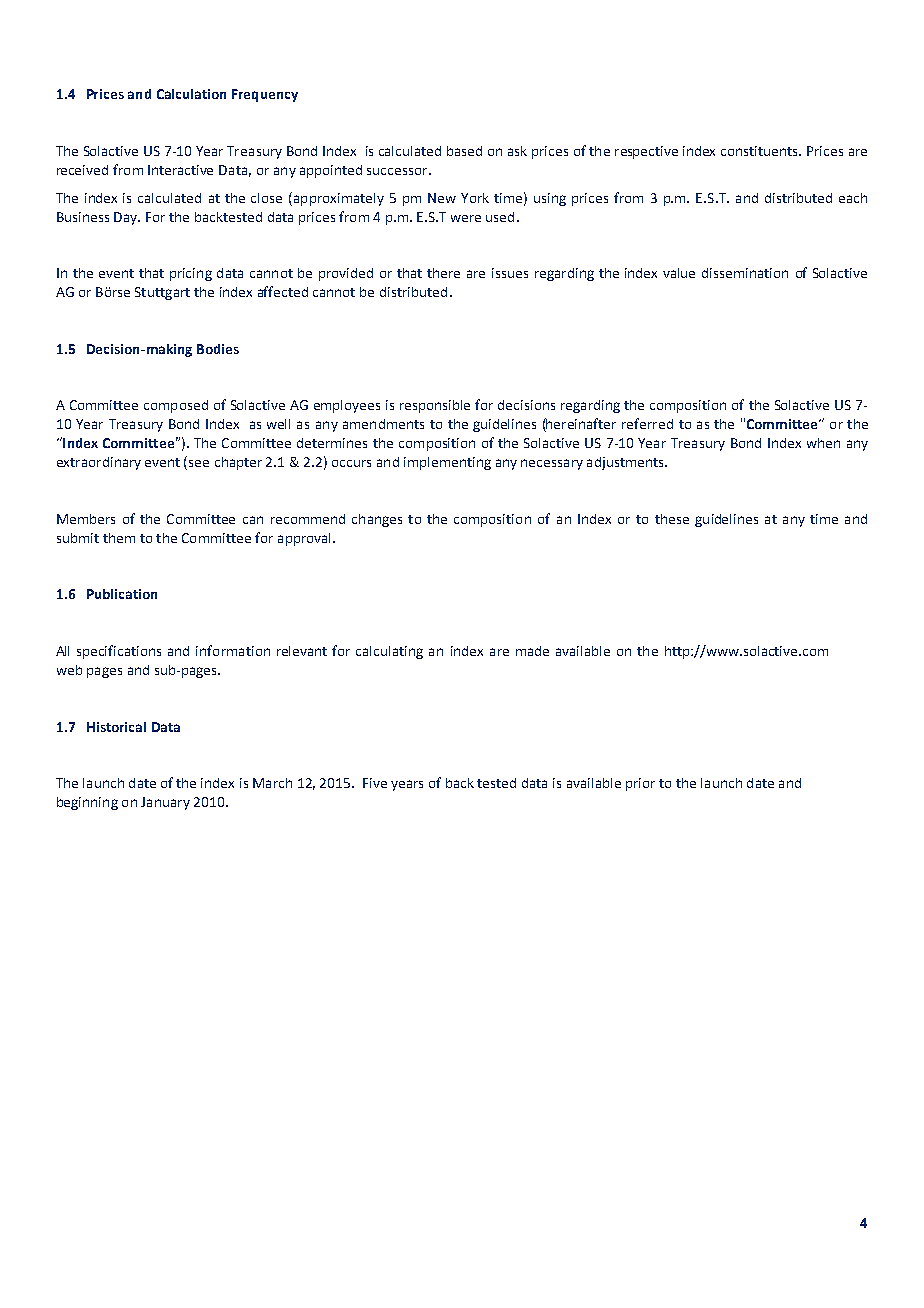  What do you see at coordinates (199, 463) in the image?
I see `see` at bounding box center [199, 463].
